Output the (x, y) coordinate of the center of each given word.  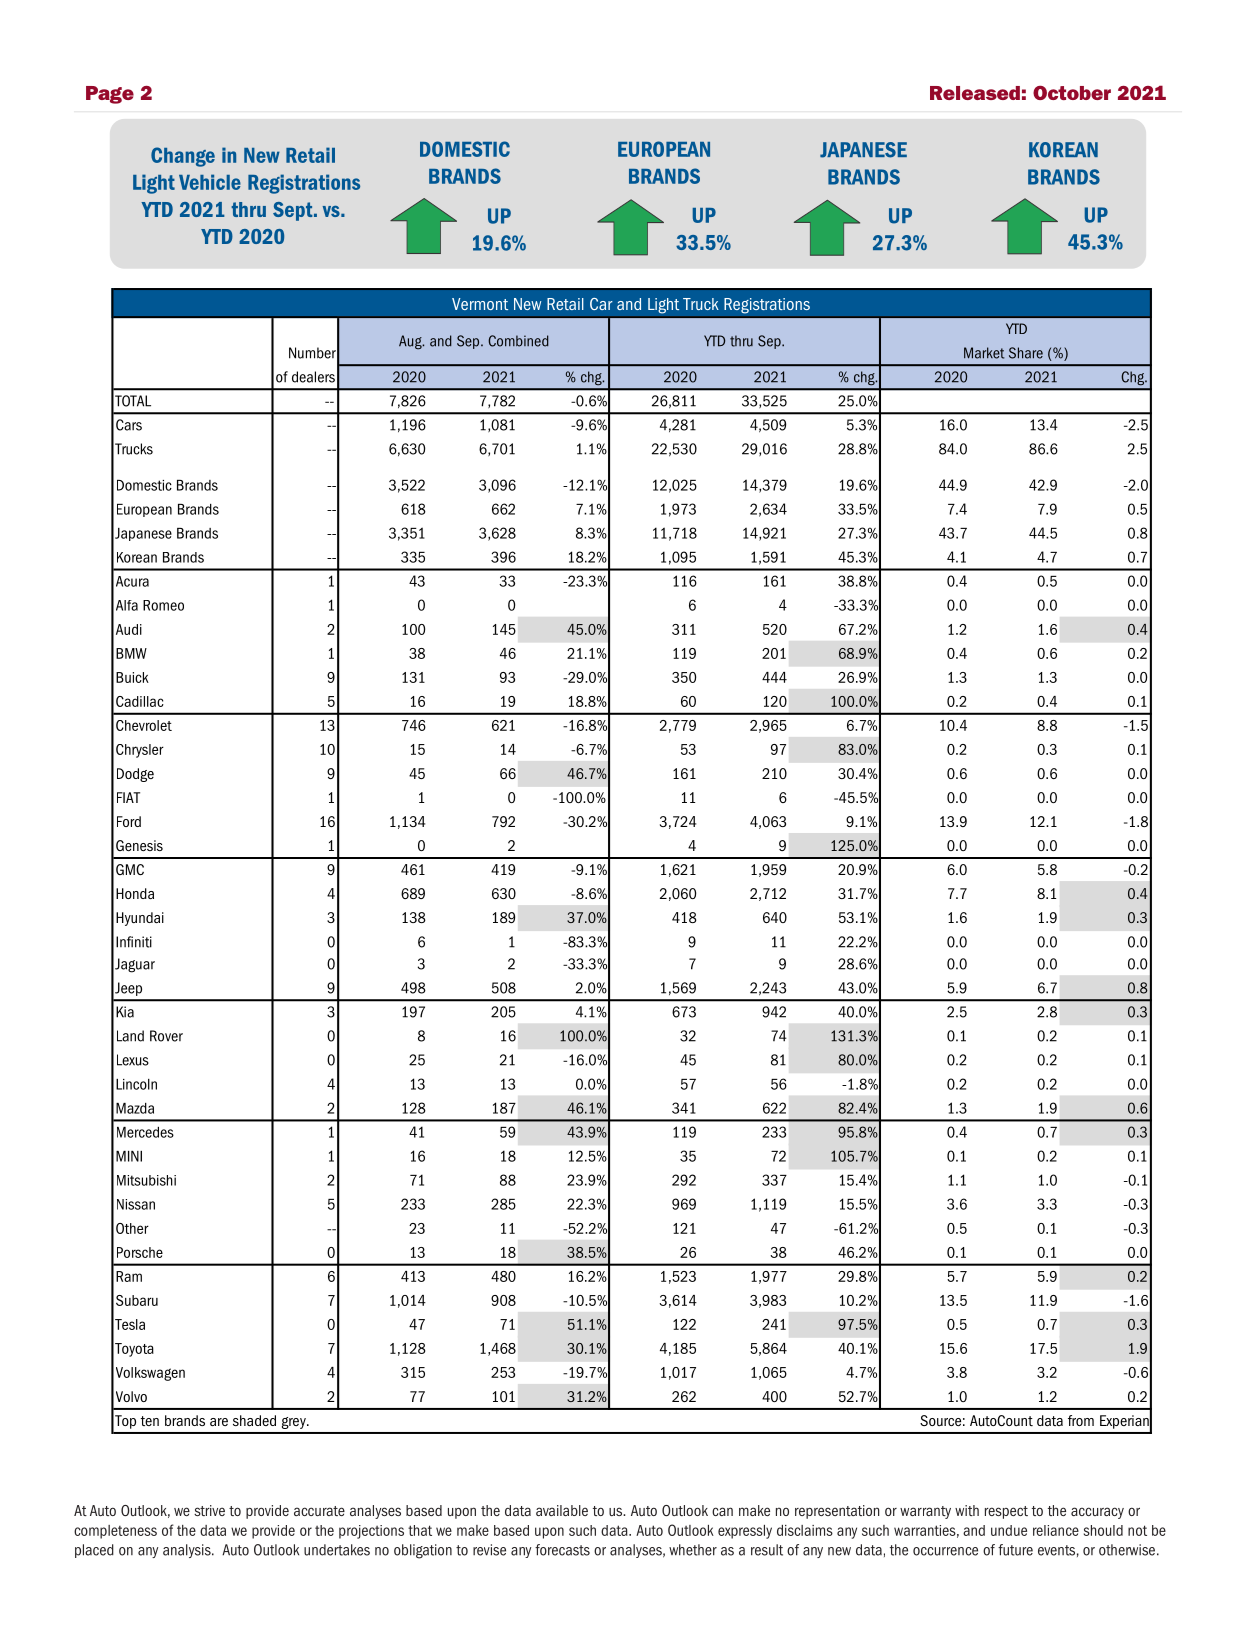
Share (1026, 353)
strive (209, 1510)
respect (1006, 1512)
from (1081, 1420)
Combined (518, 341)
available (562, 1510)
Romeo (163, 605)
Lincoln (136, 1084)
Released (975, 93)
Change (183, 157)
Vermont (480, 304)
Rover (166, 1036)
